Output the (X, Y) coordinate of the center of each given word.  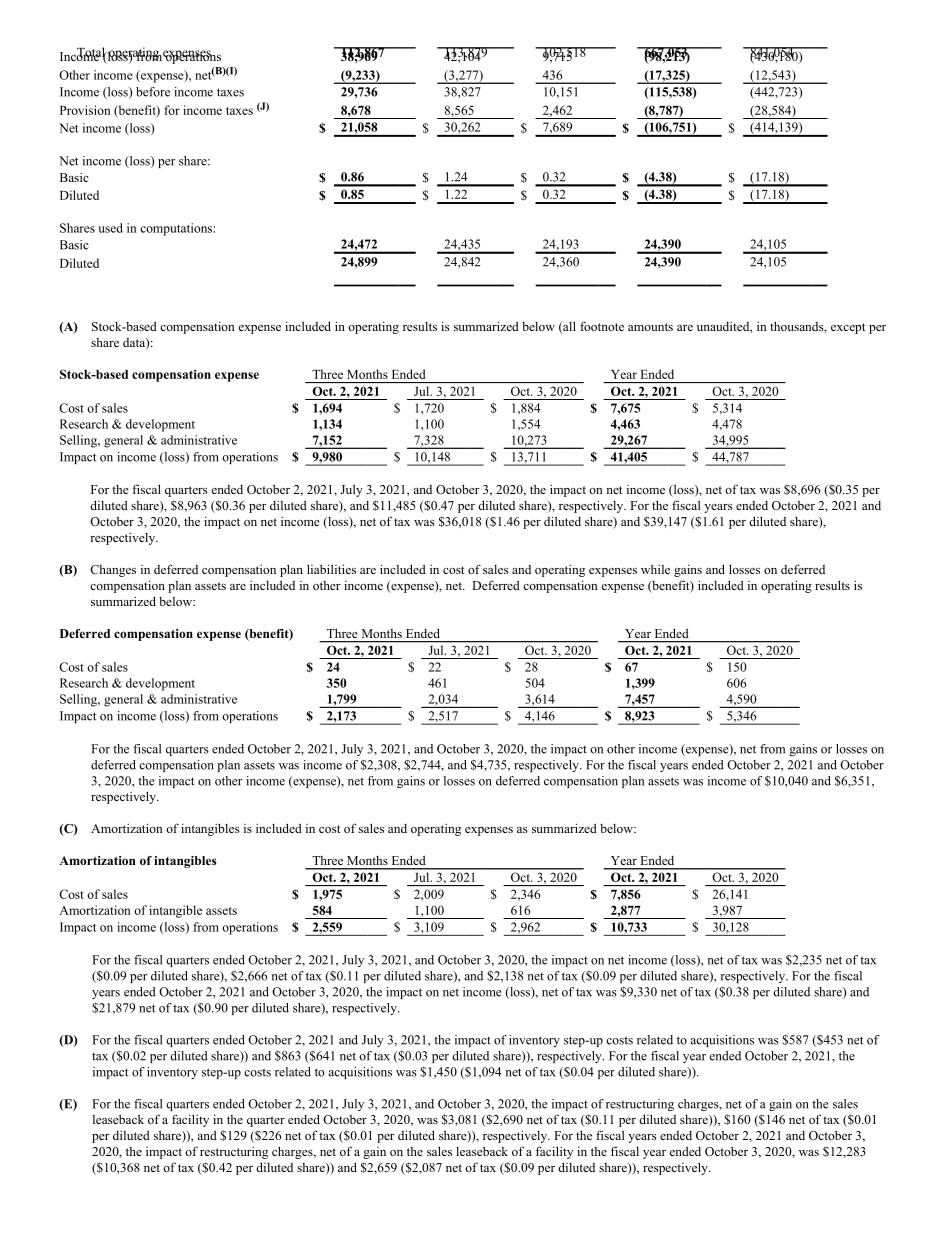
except (848, 328)
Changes (113, 571)
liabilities (331, 569)
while (655, 569)
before (153, 92)
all (568, 327)
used (110, 228)
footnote (602, 326)
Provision (85, 110)
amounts (650, 327)
